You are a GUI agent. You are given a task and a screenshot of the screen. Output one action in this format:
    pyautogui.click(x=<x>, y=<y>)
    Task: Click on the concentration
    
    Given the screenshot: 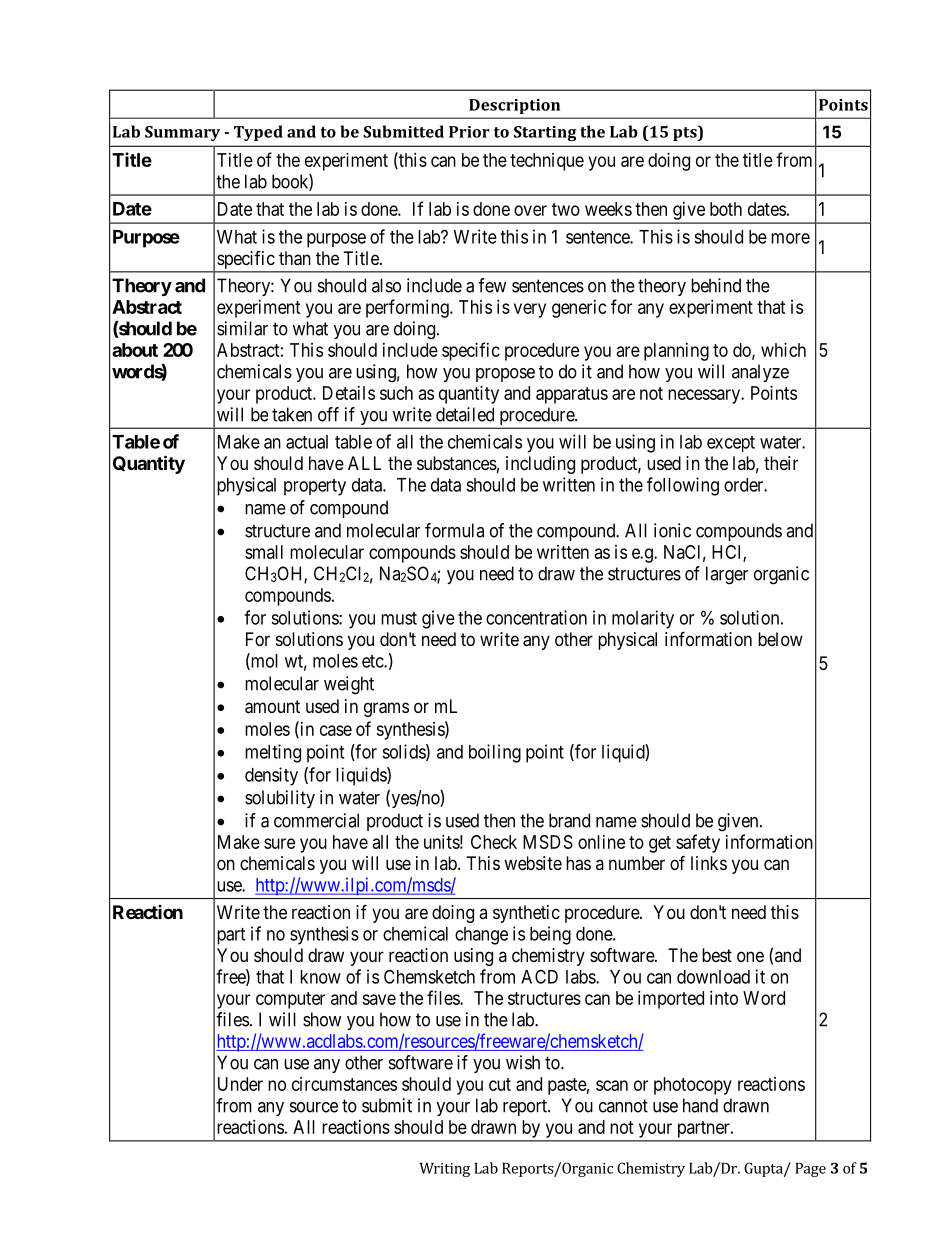 What is the action you would take?
    pyautogui.click(x=536, y=617)
